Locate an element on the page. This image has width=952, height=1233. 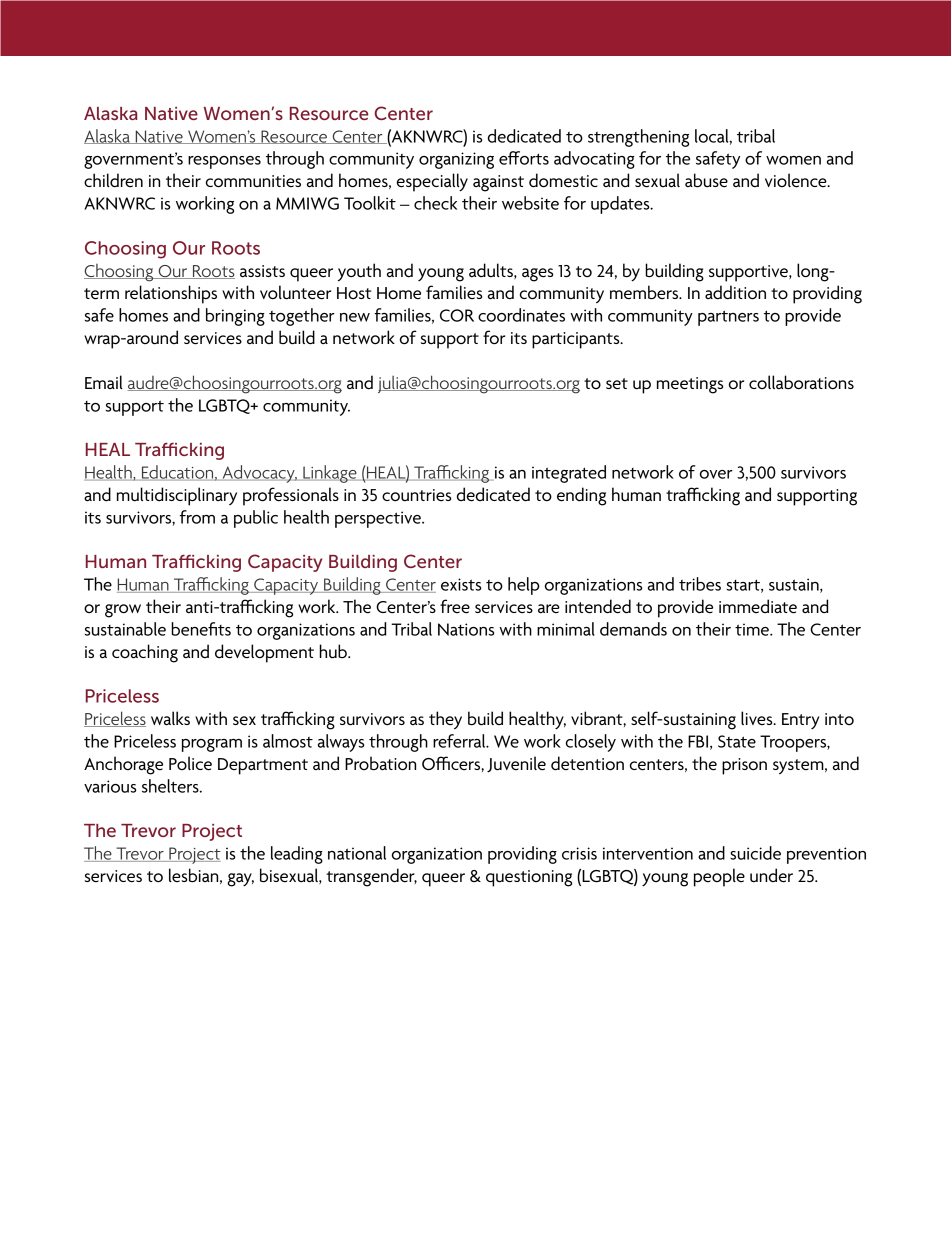
leading is located at coordinates (297, 855).
